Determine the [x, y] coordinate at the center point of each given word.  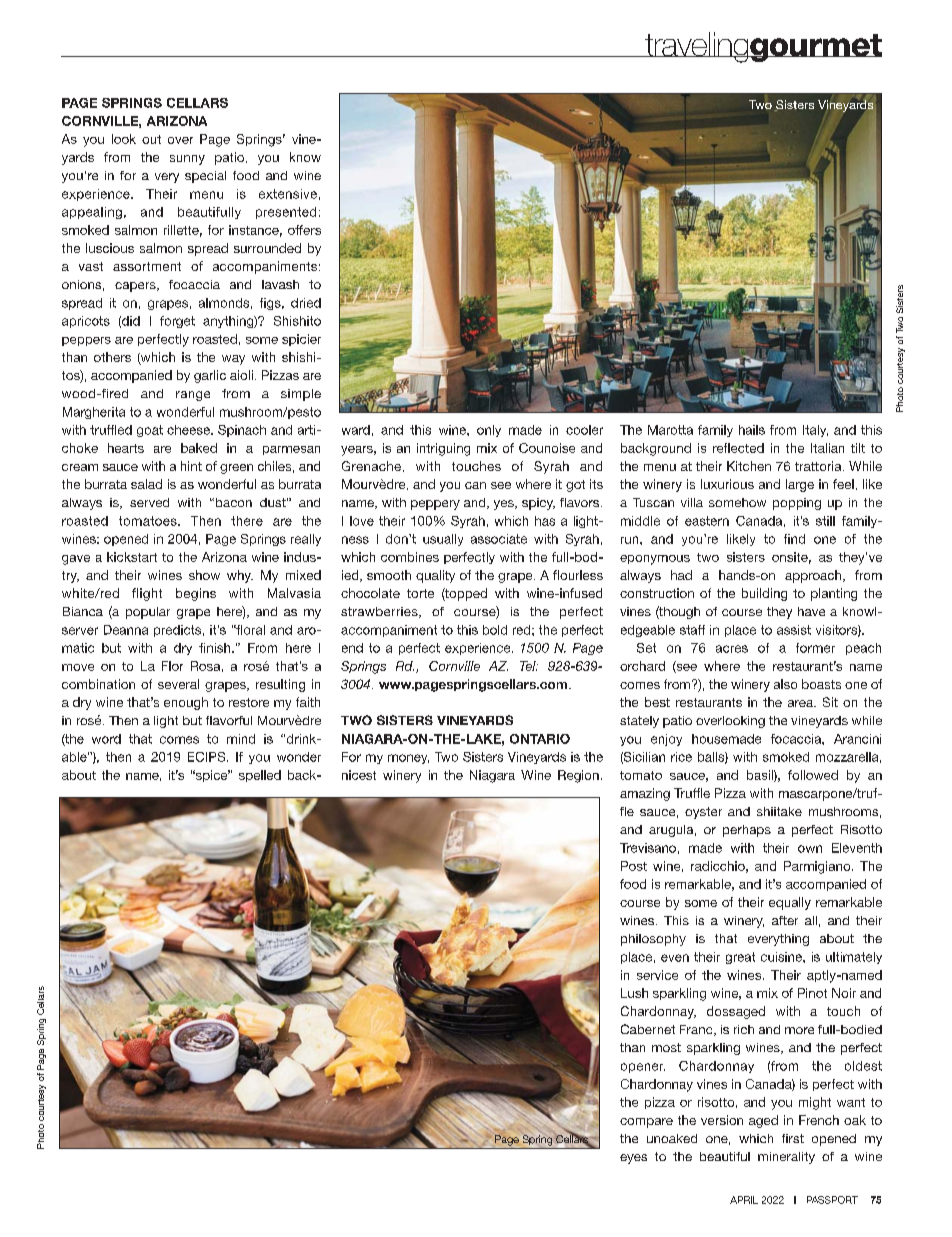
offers [304, 230]
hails [752, 430]
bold [495, 630]
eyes [633, 1159]
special [205, 177]
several [178, 684]
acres [732, 649]
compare [646, 1123]
